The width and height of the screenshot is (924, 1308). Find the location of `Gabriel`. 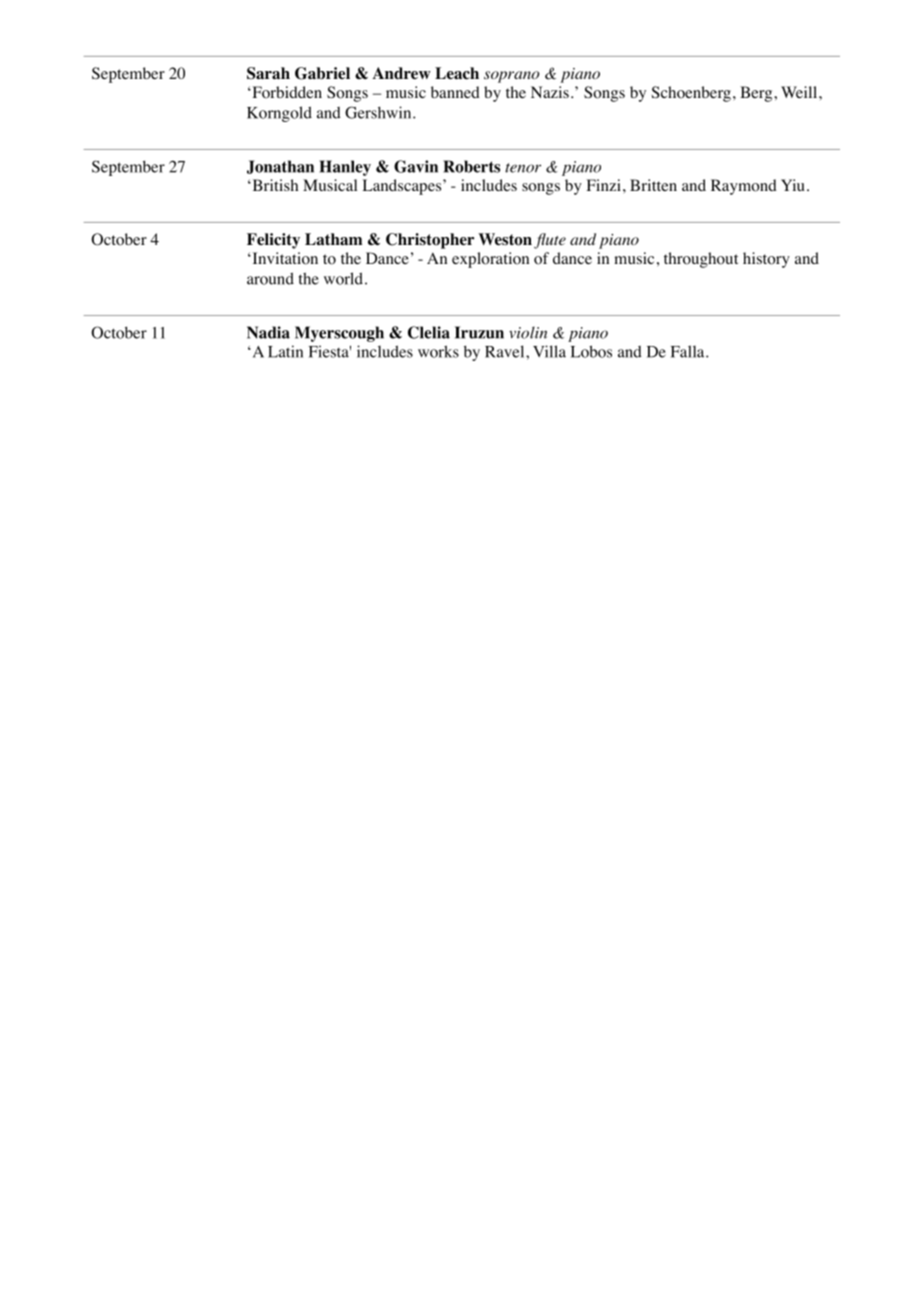

Gabriel is located at coordinates (322, 73).
